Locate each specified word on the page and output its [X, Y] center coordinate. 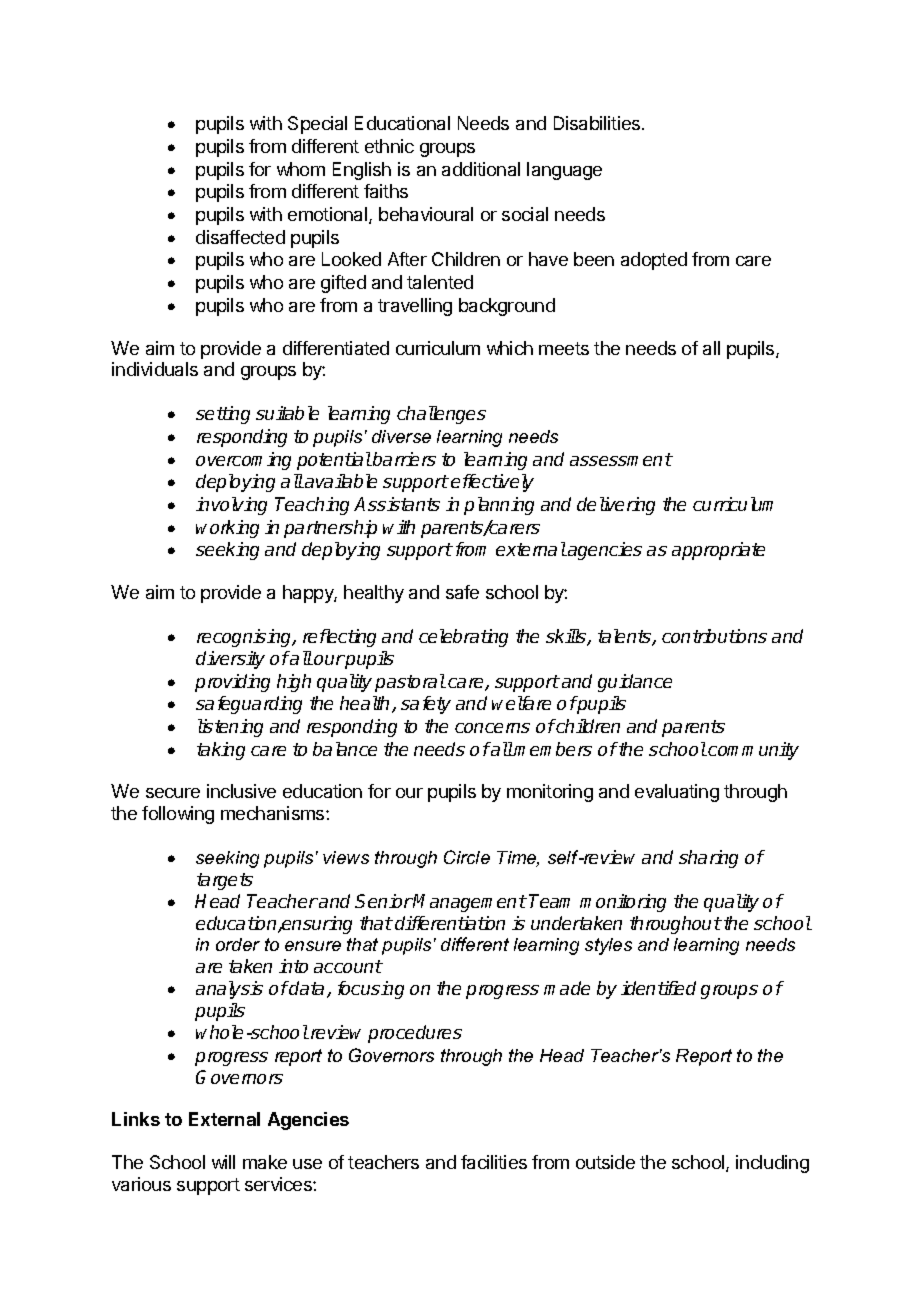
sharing [708, 859]
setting [223, 415]
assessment [621, 459]
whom [301, 169]
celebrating [463, 638]
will [223, 1162]
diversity [230, 660]
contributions [714, 636]
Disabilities [598, 123]
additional [481, 169]
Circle [467, 857]
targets [225, 881]
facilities [494, 1162]
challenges [441, 415]
